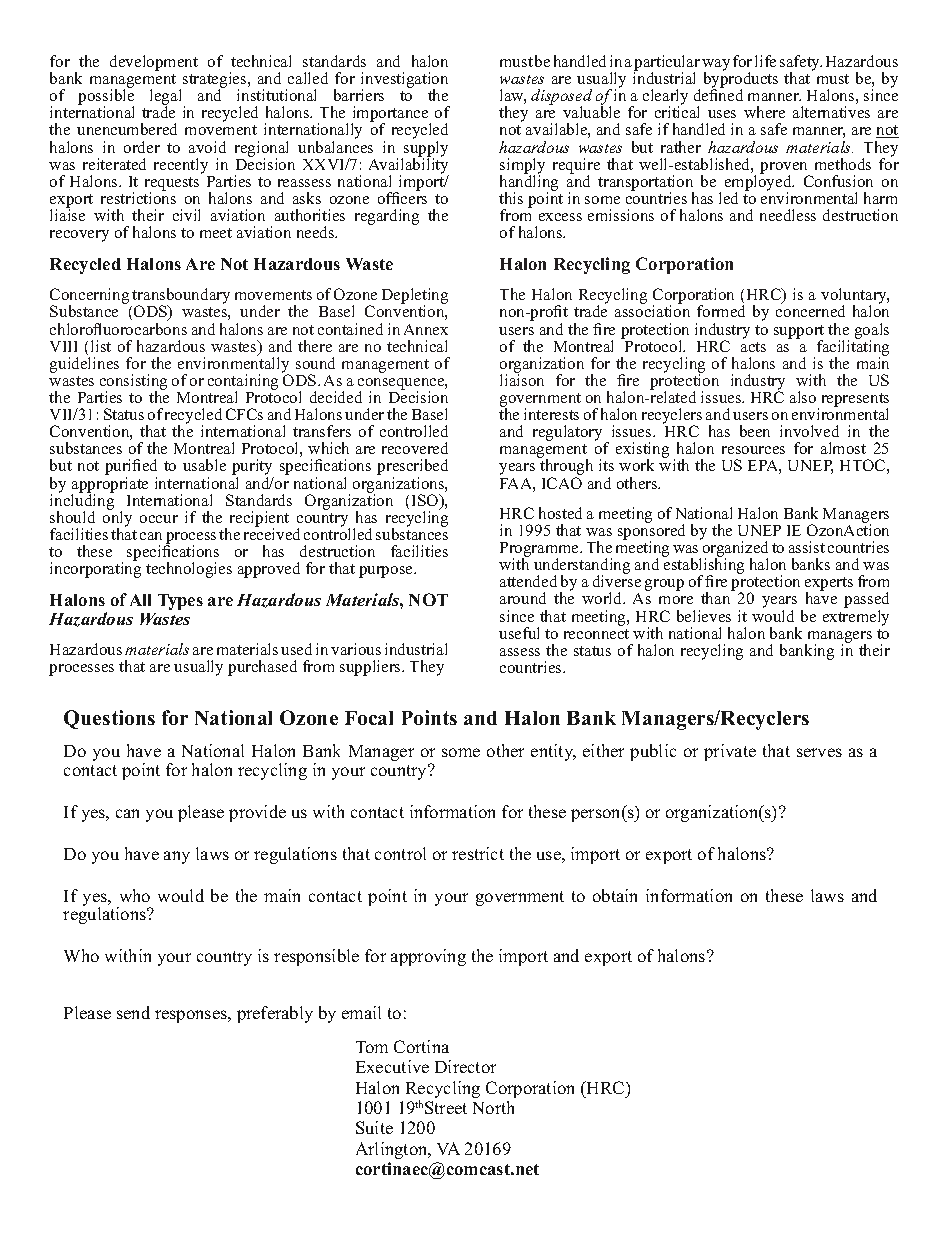  What do you see at coordinates (523, 598) in the document?
I see `around` at bounding box center [523, 598].
